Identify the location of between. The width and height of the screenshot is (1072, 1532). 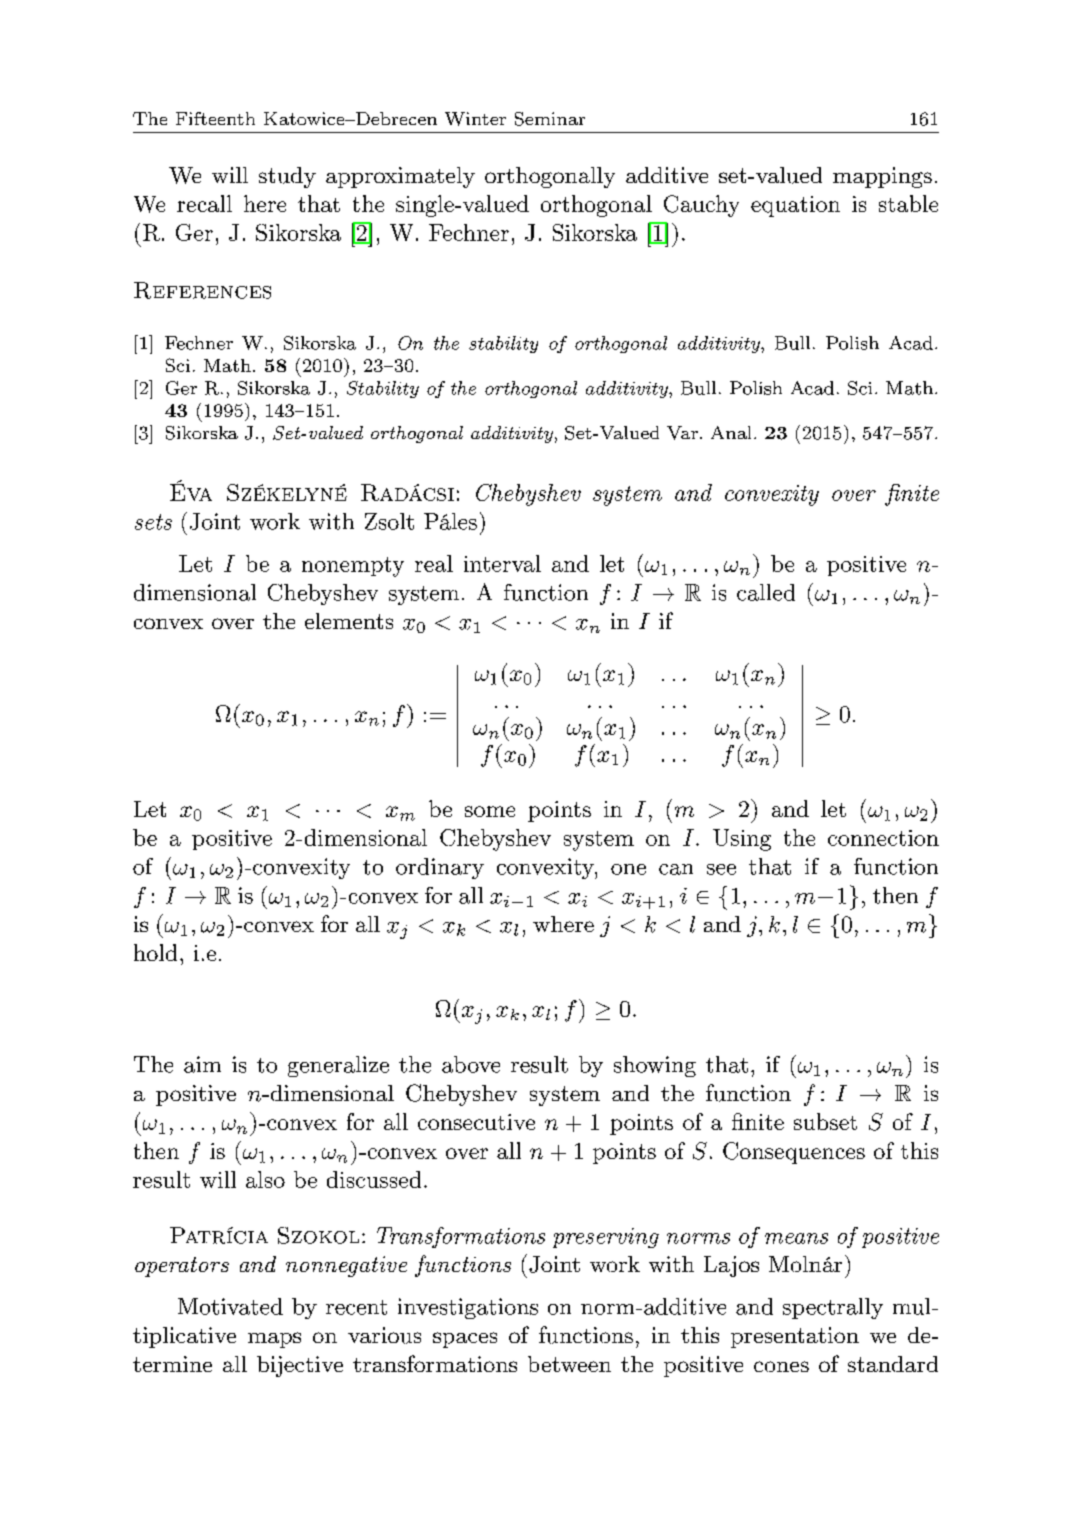
(569, 1364).
